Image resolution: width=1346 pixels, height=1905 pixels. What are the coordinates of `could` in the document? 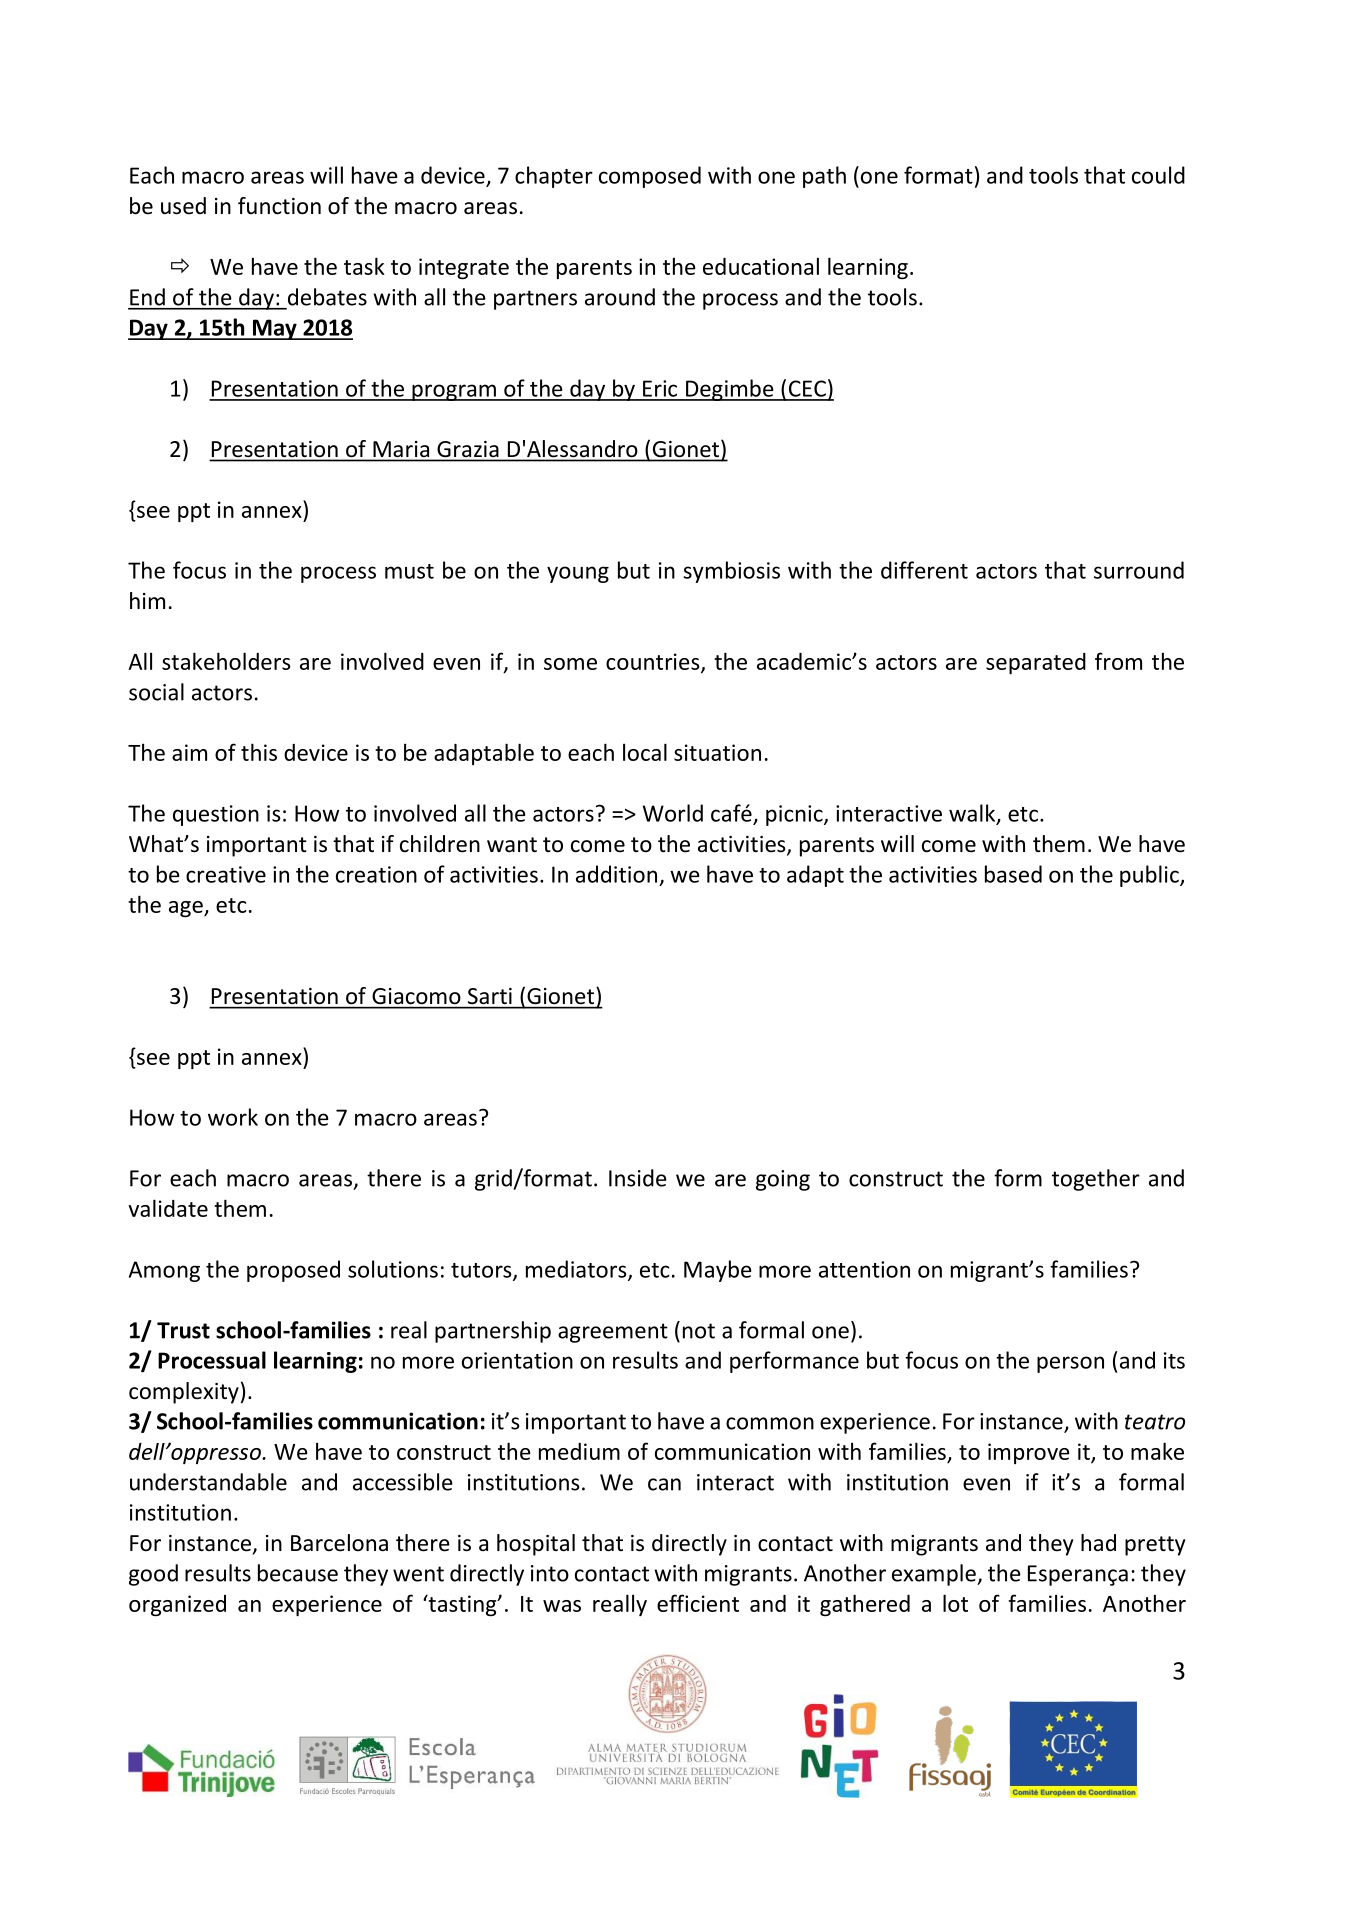 It's located at (1158, 175).
